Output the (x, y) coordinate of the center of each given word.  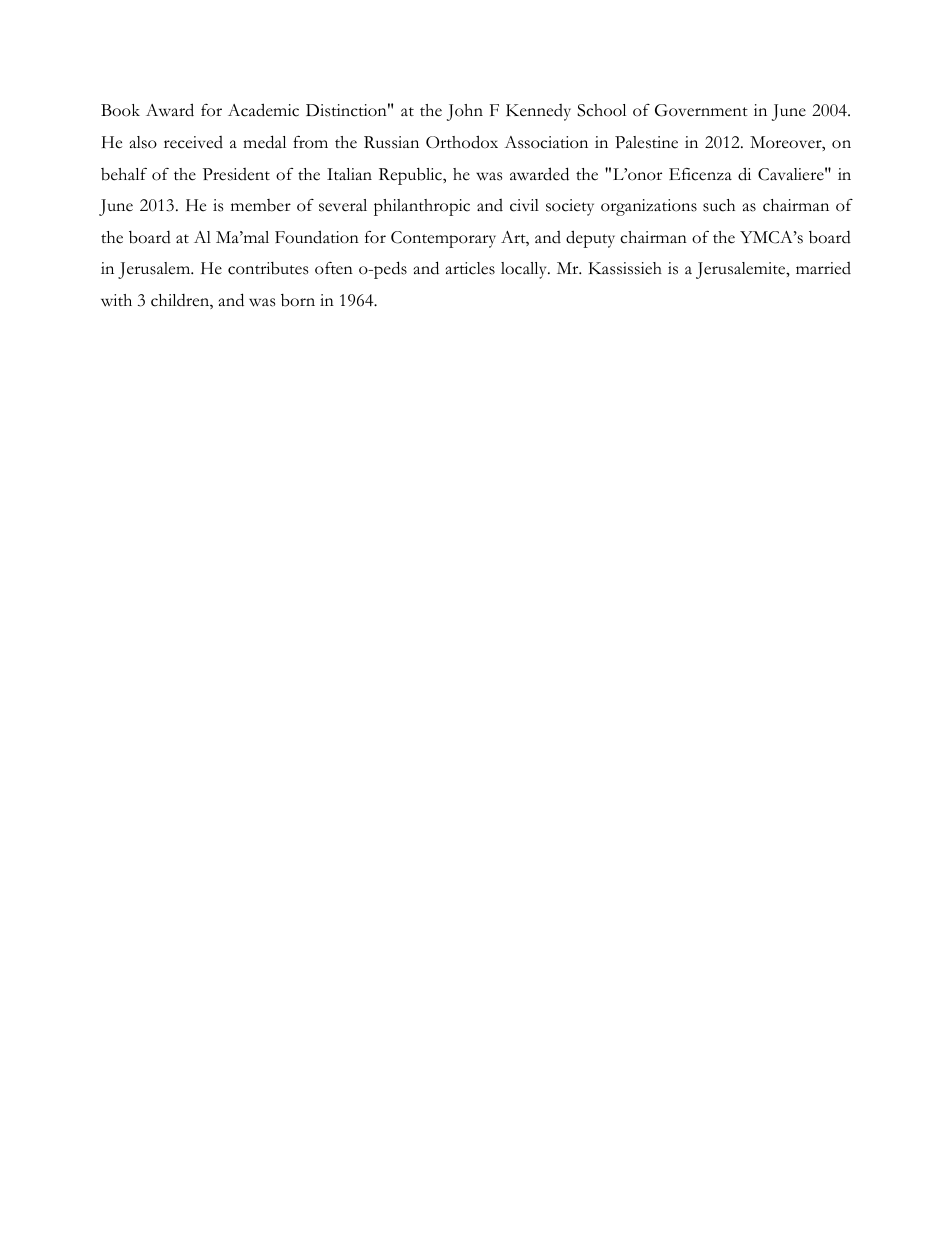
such (719, 205)
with (116, 300)
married (823, 268)
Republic (411, 176)
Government (701, 110)
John (465, 112)
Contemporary (443, 239)
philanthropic (422, 207)
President (236, 174)
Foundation (317, 237)
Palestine (646, 142)
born (298, 300)
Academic (263, 110)
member (261, 205)
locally (525, 270)
